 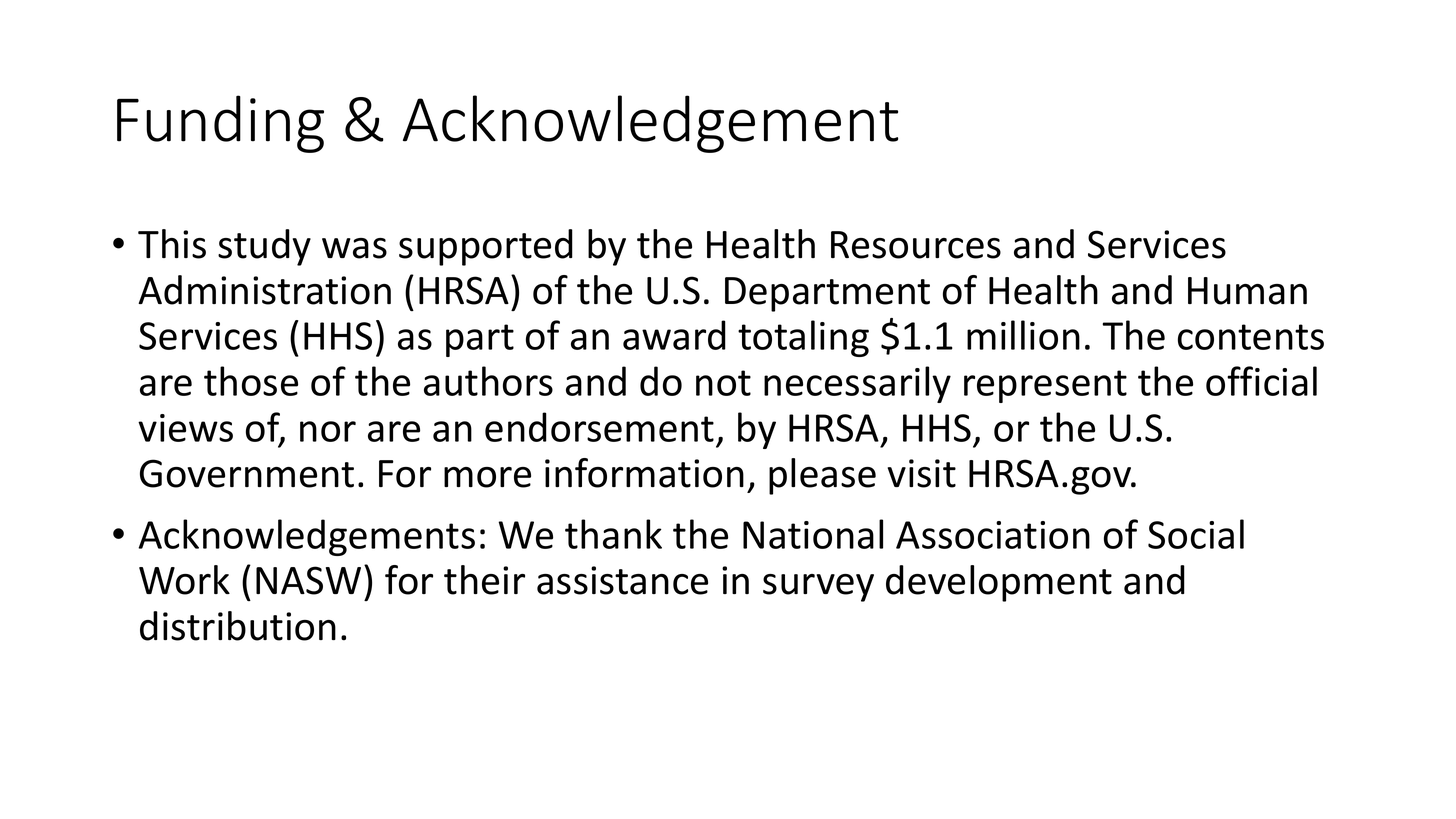 What do you see at coordinates (916, 245) in the image?
I see `Resources` at bounding box center [916, 245].
